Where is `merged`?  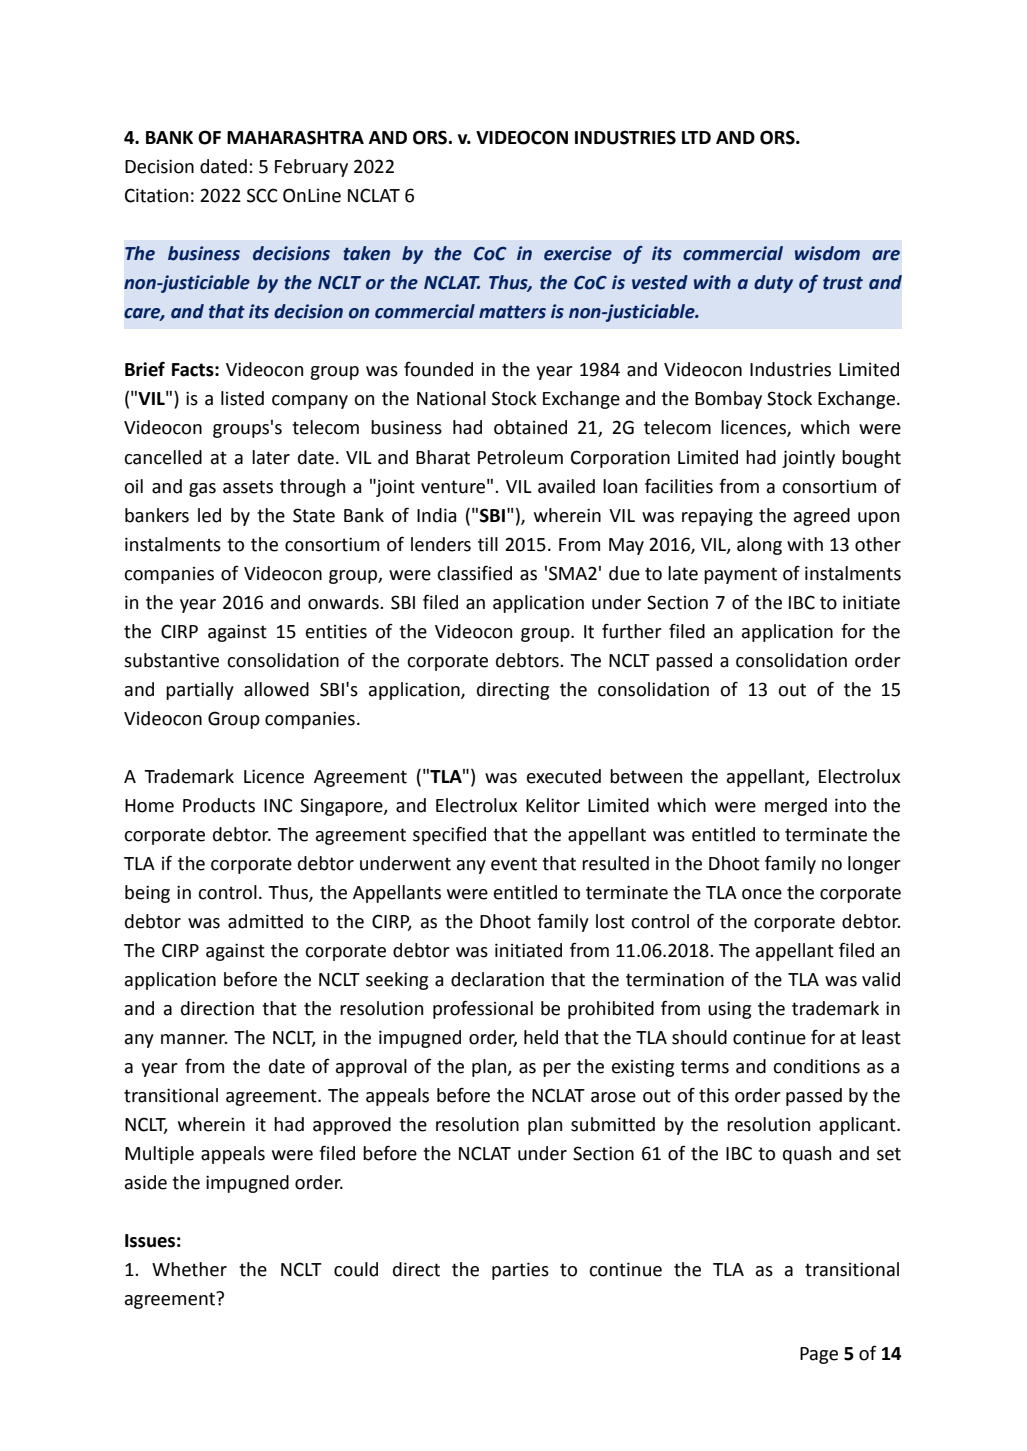
merged is located at coordinates (796, 807).
